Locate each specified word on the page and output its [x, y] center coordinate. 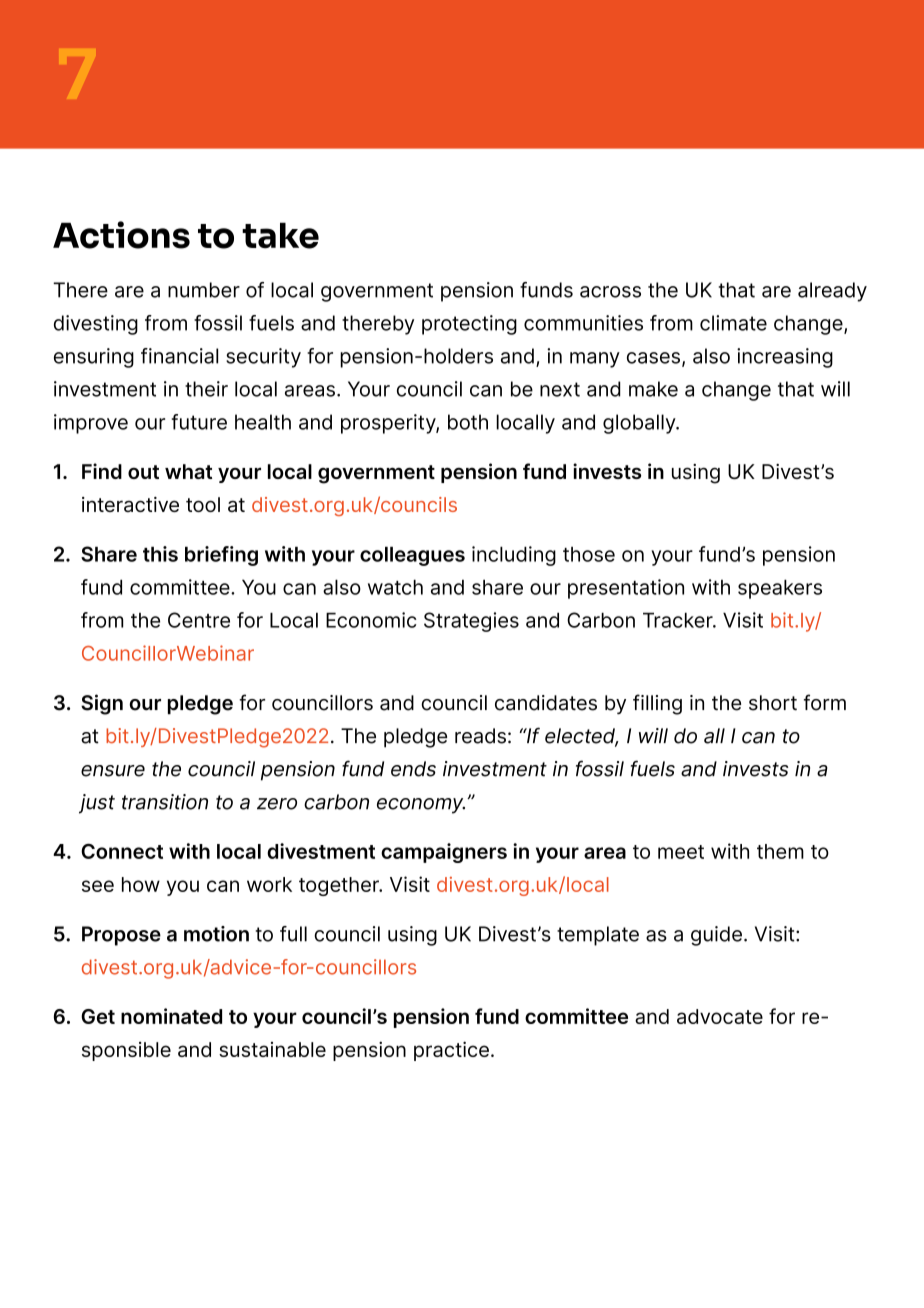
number [204, 290]
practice [451, 1051]
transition [165, 802]
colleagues [412, 556]
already [832, 292]
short [773, 703]
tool [203, 504]
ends [413, 769]
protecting [469, 325]
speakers [780, 589]
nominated [171, 1016]
